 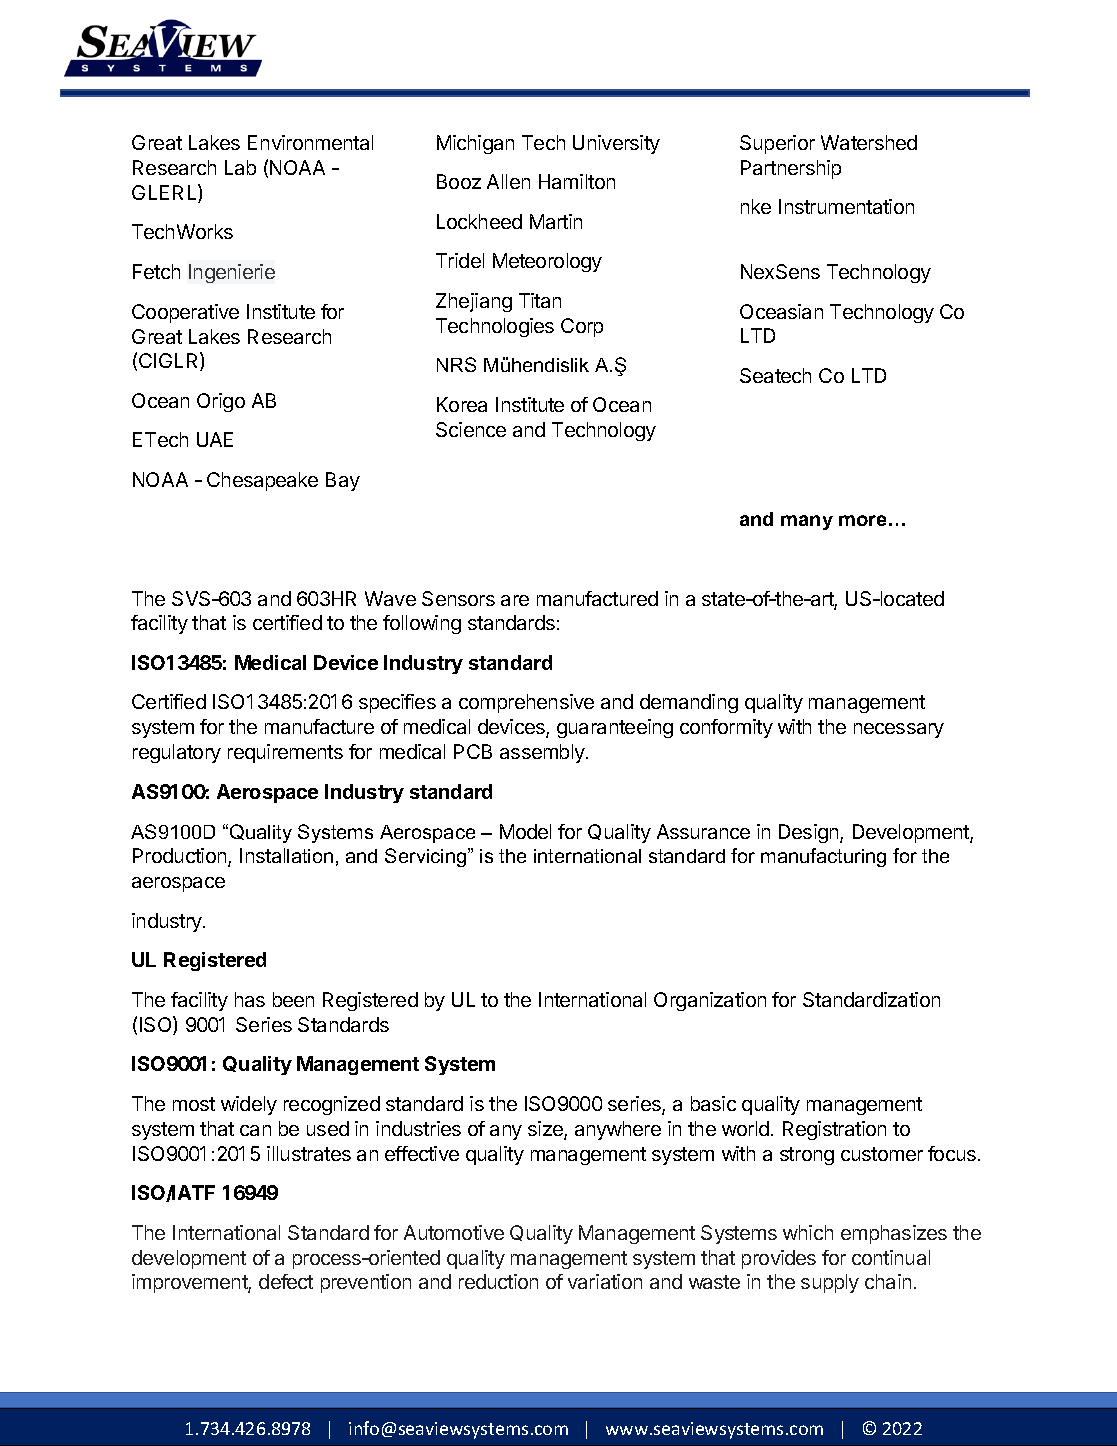 What do you see at coordinates (577, 181) in the document?
I see `Hamilton` at bounding box center [577, 181].
